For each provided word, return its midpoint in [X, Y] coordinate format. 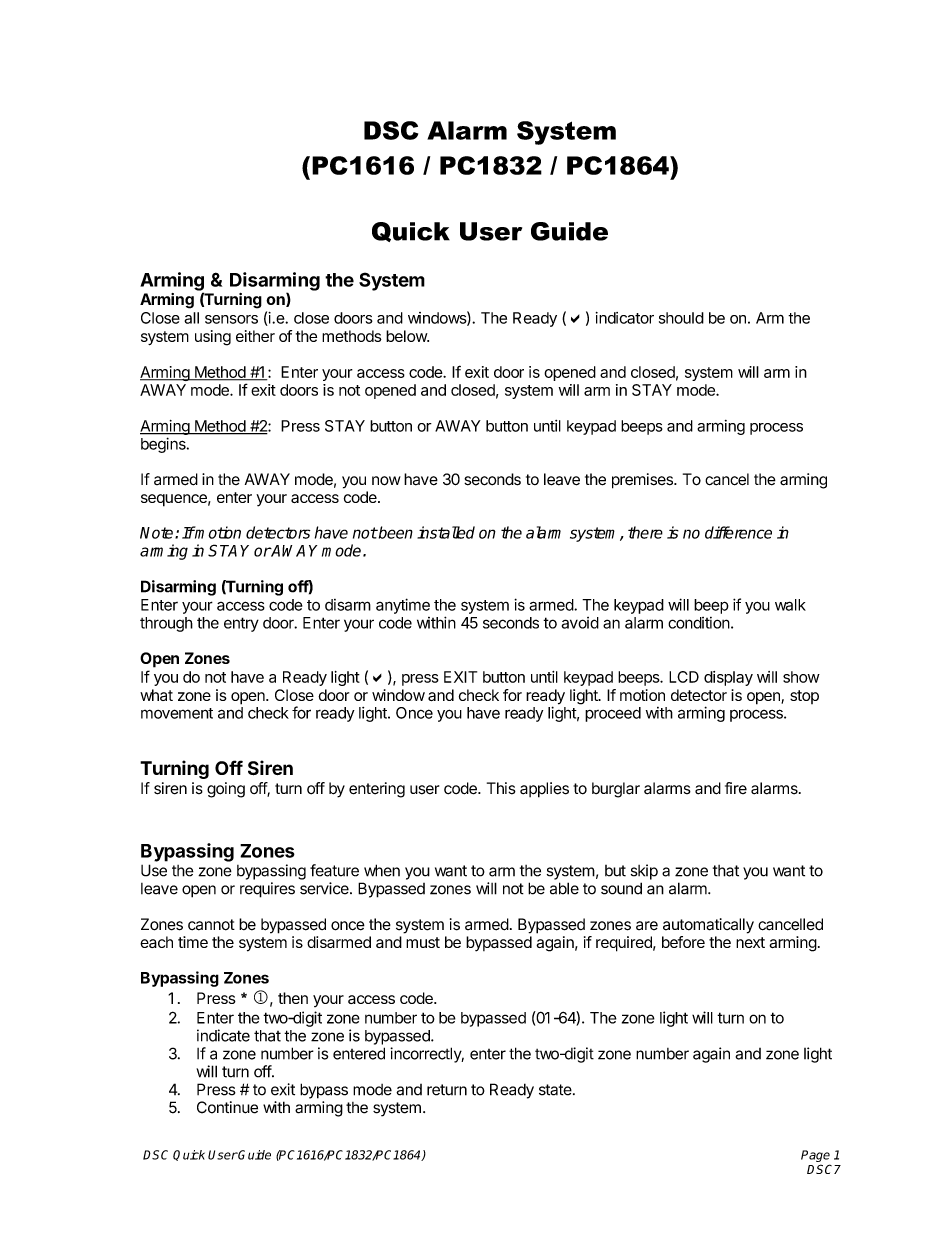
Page [815, 1157]
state [556, 1090]
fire [736, 788]
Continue [227, 1107]
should [681, 318]
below [407, 336]
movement [177, 713]
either [255, 336]
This [501, 788]
